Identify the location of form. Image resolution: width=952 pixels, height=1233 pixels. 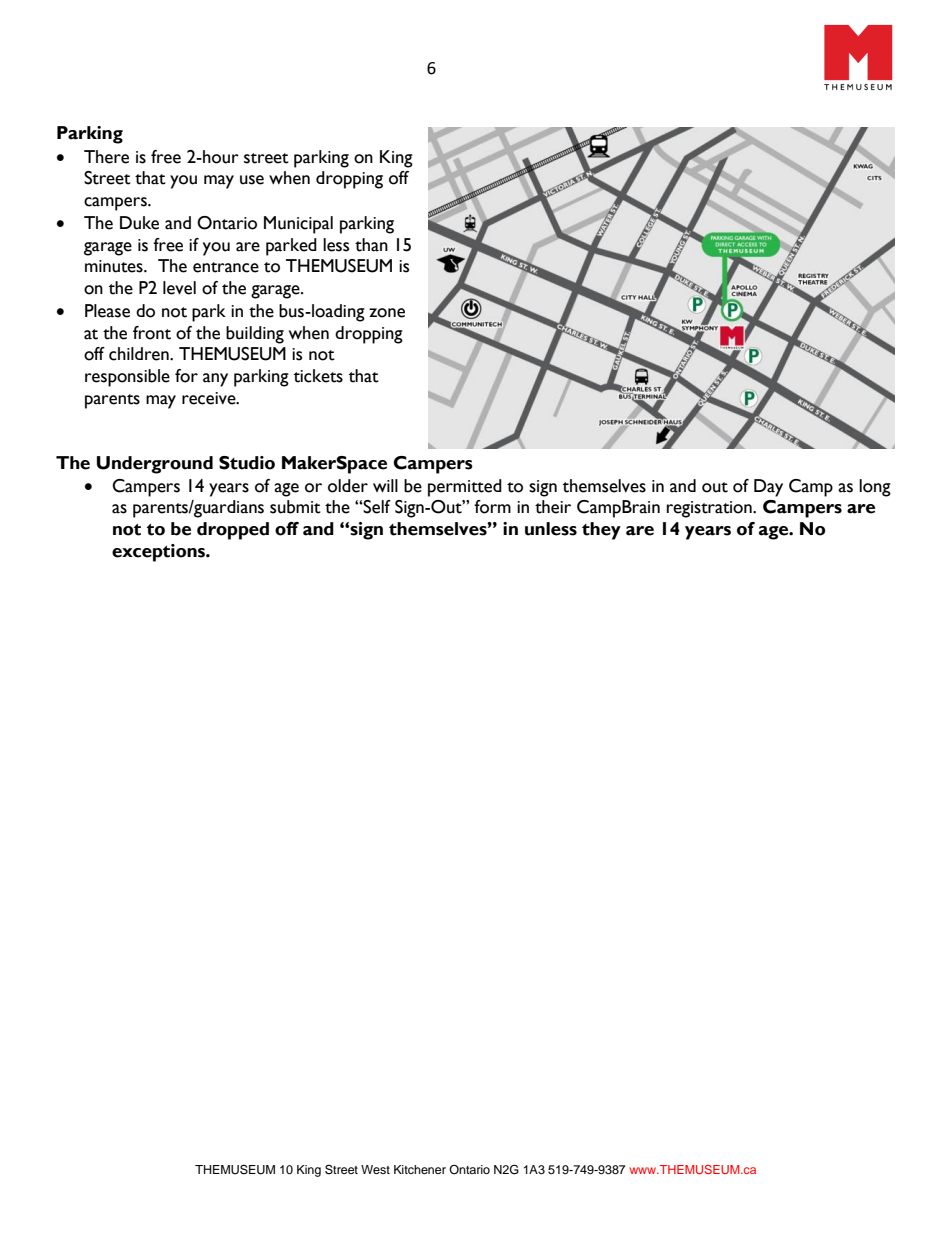
(492, 507).
